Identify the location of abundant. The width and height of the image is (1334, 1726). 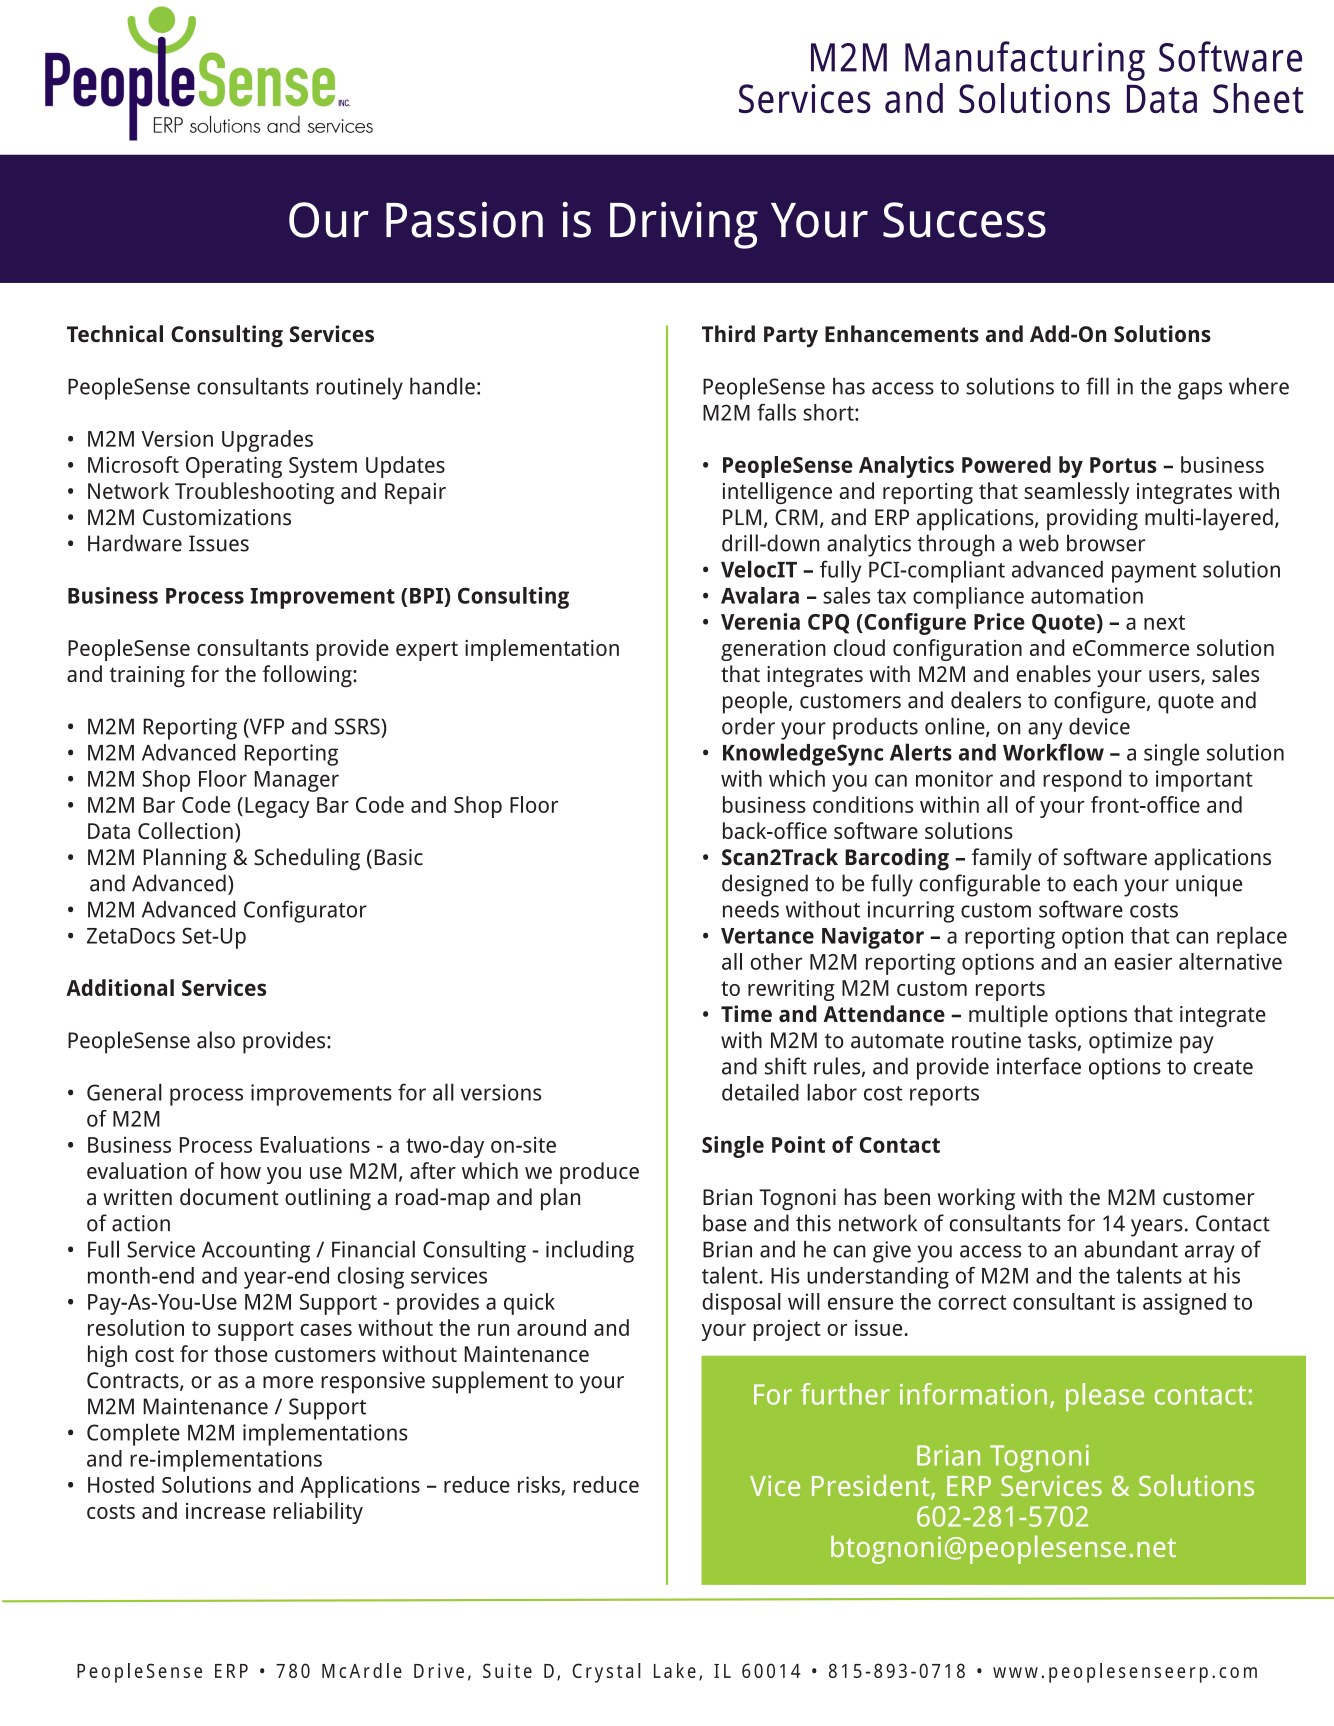
(1131, 1249).
